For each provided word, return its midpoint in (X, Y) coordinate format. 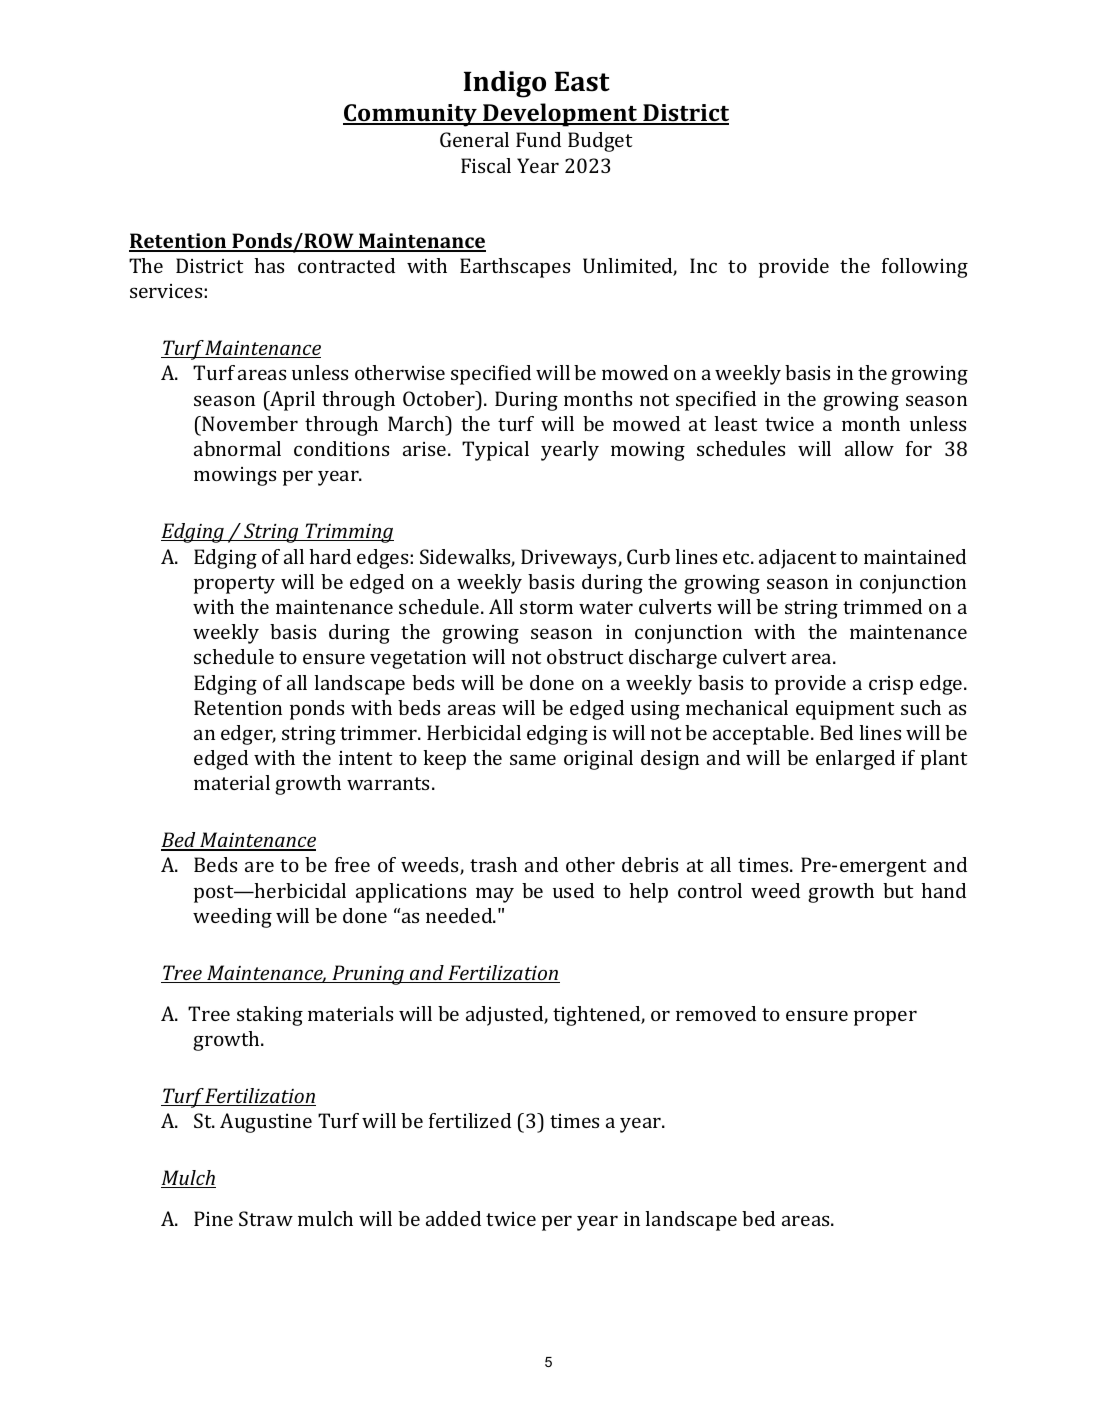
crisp (891, 685)
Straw (266, 1218)
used (573, 890)
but (898, 890)
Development (560, 115)
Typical (495, 451)
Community (411, 115)
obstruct (585, 656)
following (925, 268)
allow (869, 448)
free (352, 864)
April (291, 401)
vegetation (418, 659)
